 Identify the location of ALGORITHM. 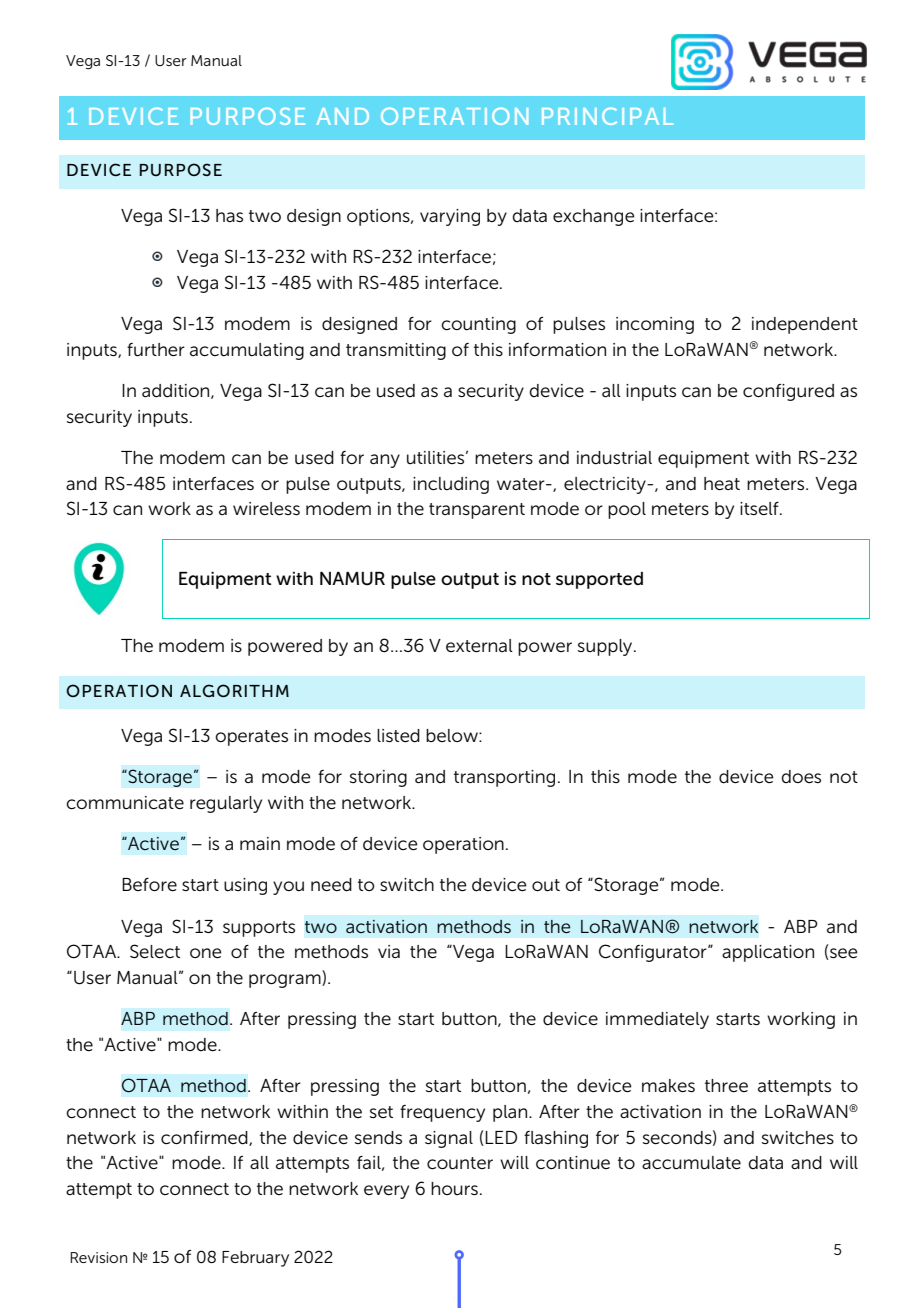
(234, 690).
